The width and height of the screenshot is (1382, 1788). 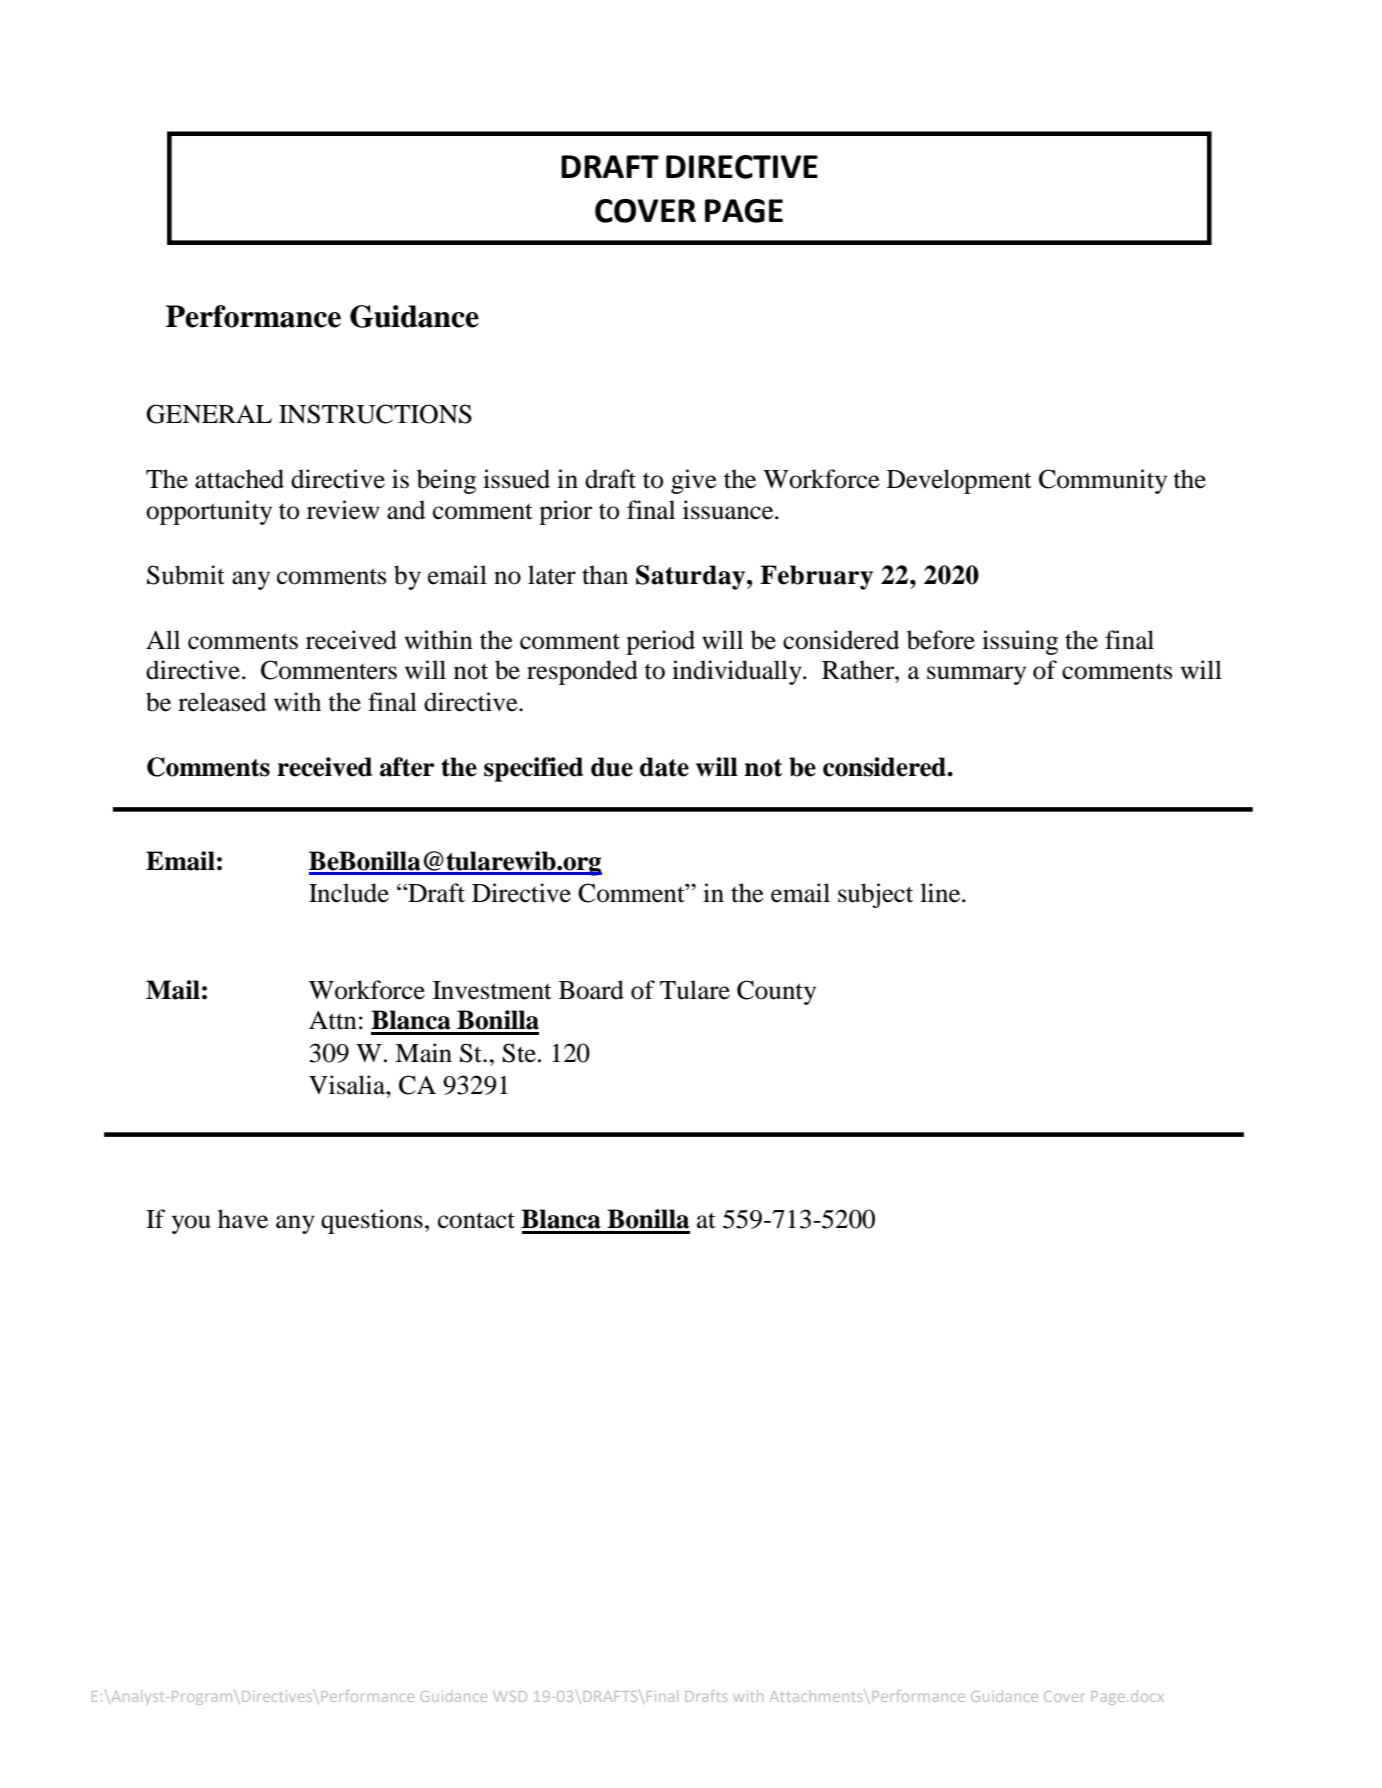 I want to click on line, so click(x=941, y=893).
